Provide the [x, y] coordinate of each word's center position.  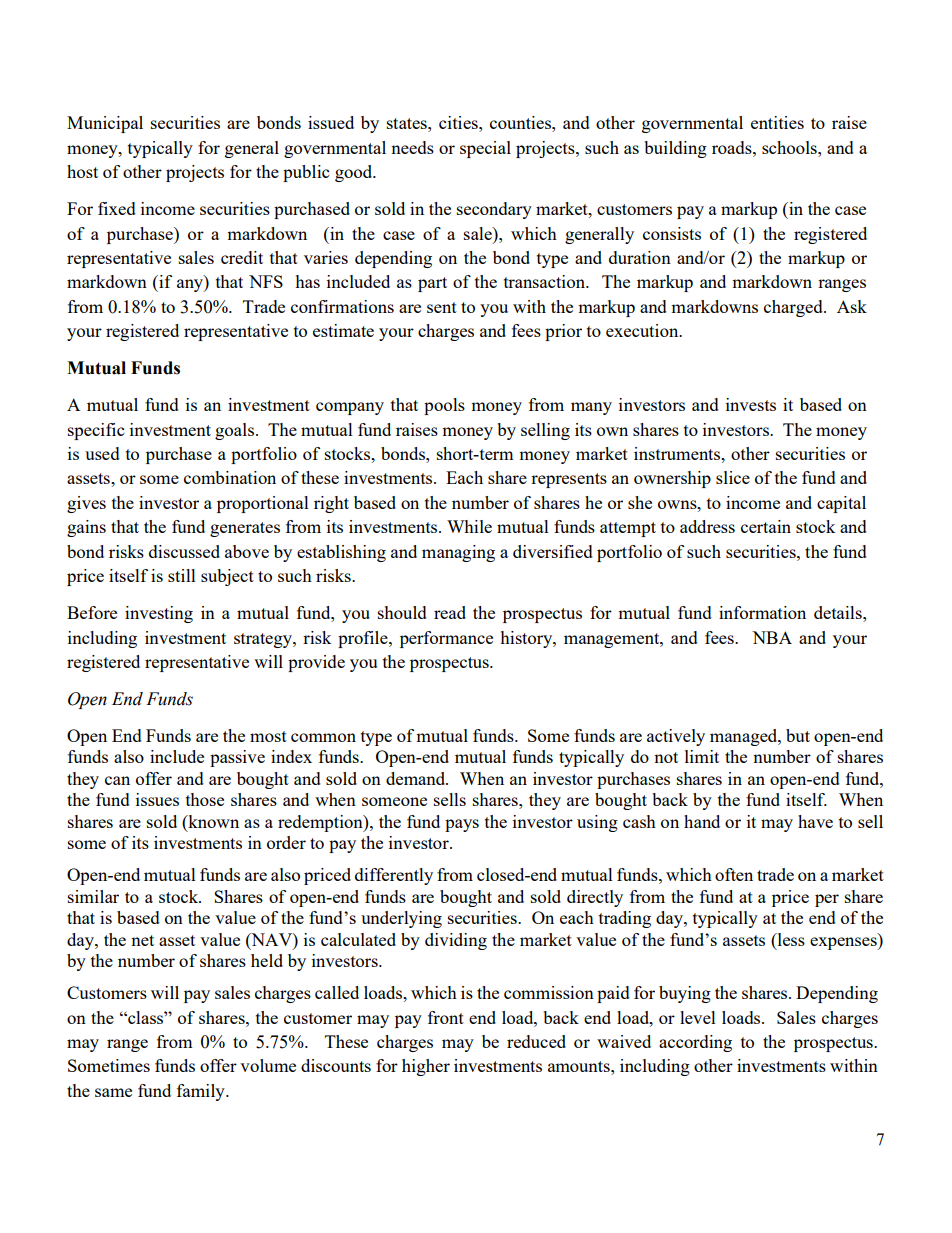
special [485, 149]
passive [237, 758]
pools [444, 406]
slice [733, 477]
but [798, 735]
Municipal [105, 124]
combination [230, 477]
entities [777, 122]
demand [417, 778]
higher [426, 1067]
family [202, 1092]
